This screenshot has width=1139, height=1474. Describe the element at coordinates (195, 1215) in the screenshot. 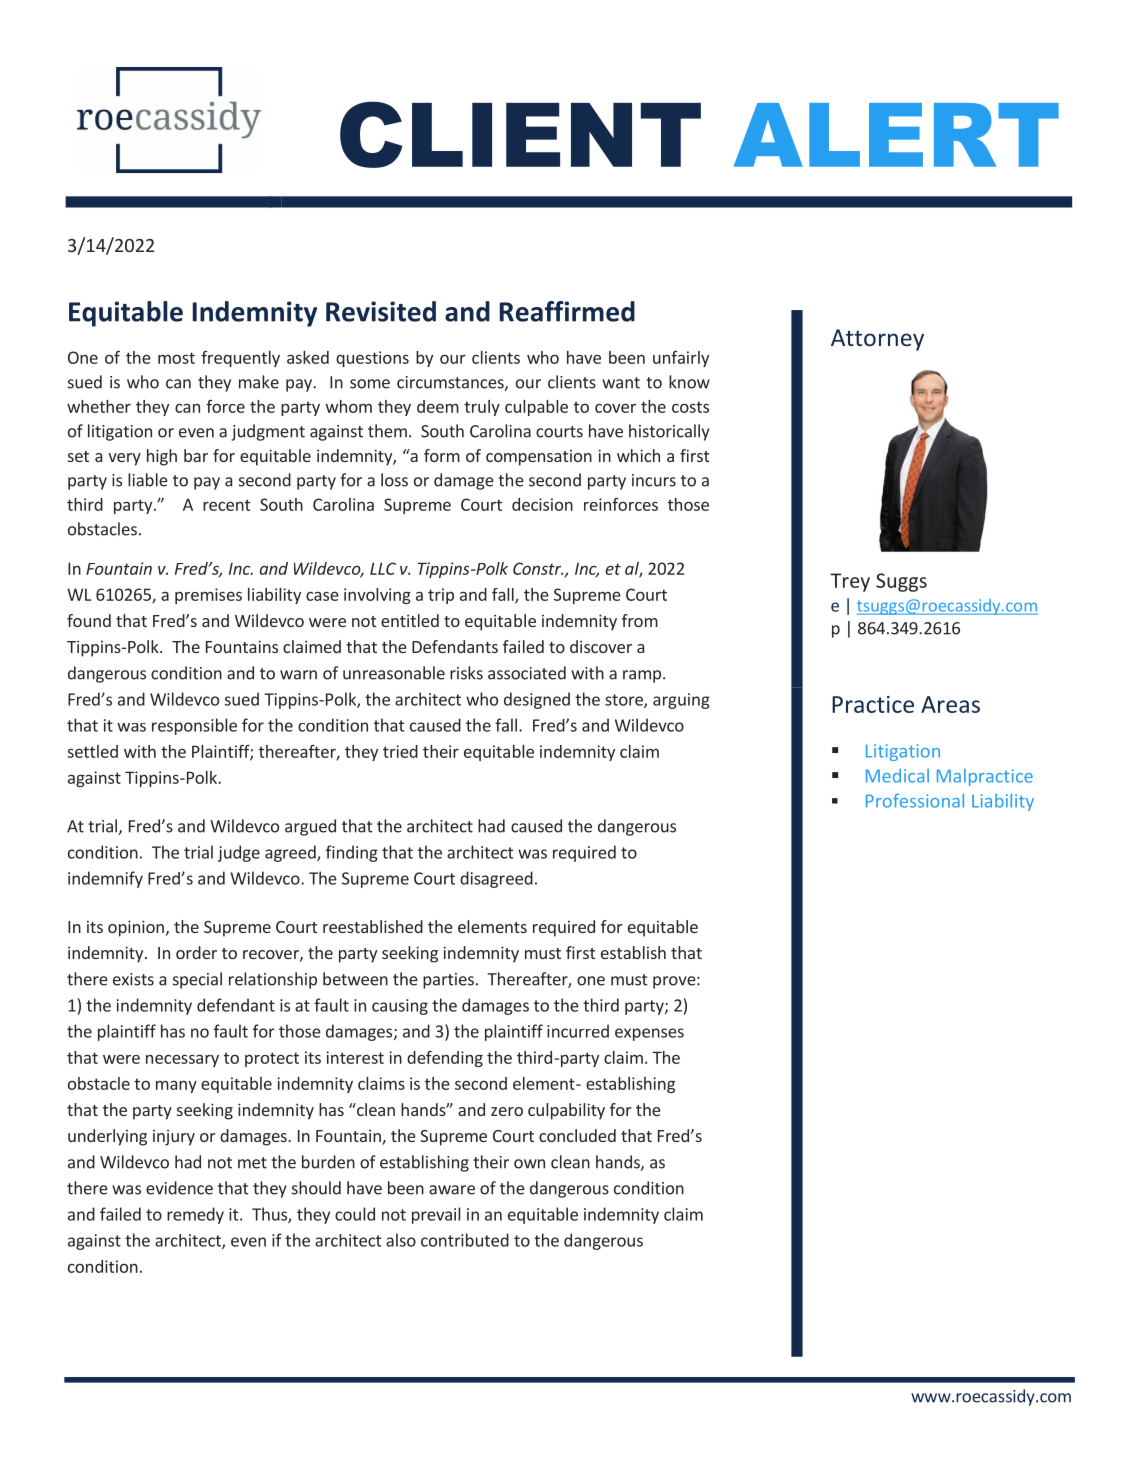

I see `remedy` at that location.
